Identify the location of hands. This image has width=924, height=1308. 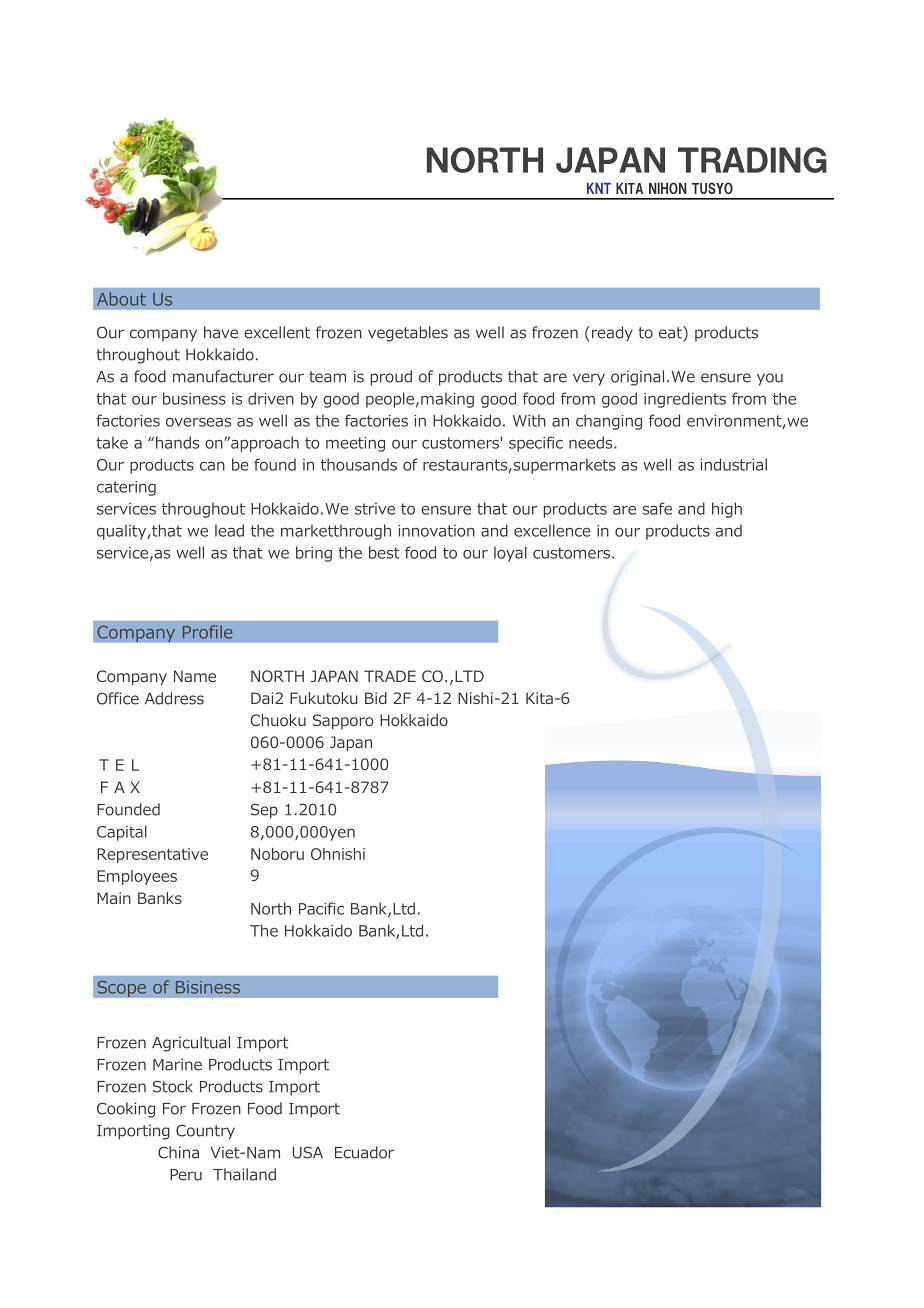
(177, 442).
